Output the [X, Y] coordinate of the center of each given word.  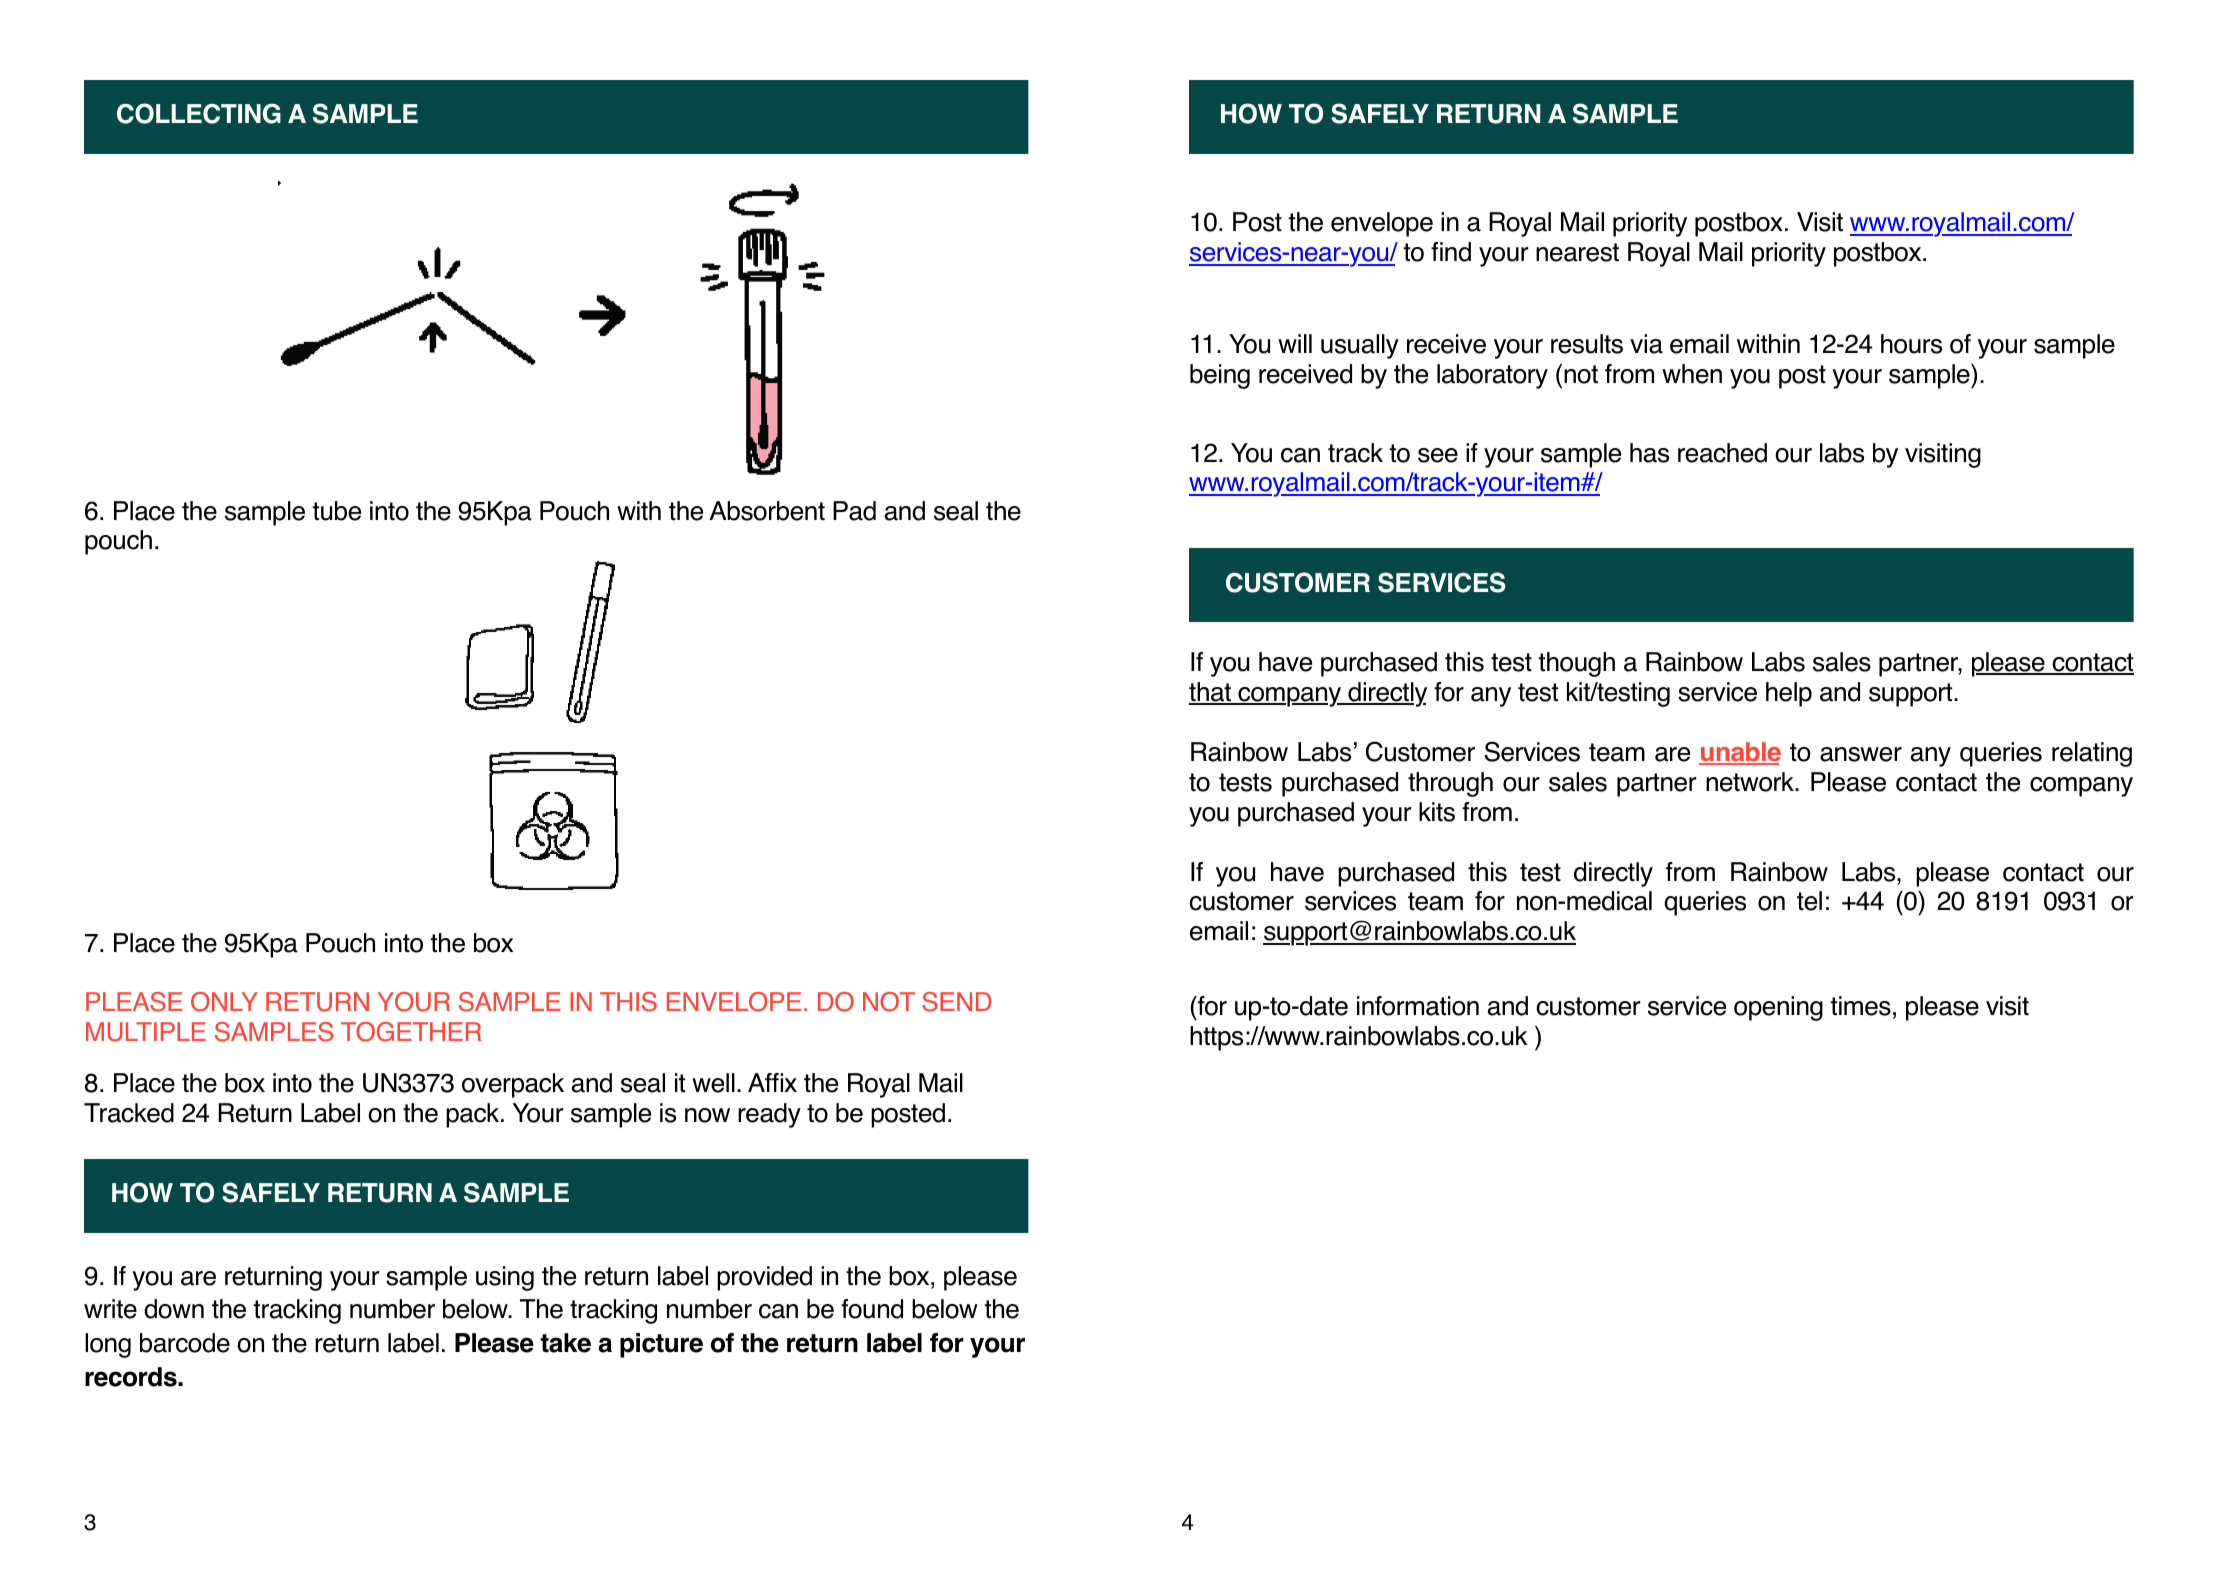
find [1451, 252]
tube [336, 511]
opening [1778, 1008]
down [174, 1309]
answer [1861, 754]
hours [1911, 344]
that [1211, 693]
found [872, 1309]
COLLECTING [199, 113]
